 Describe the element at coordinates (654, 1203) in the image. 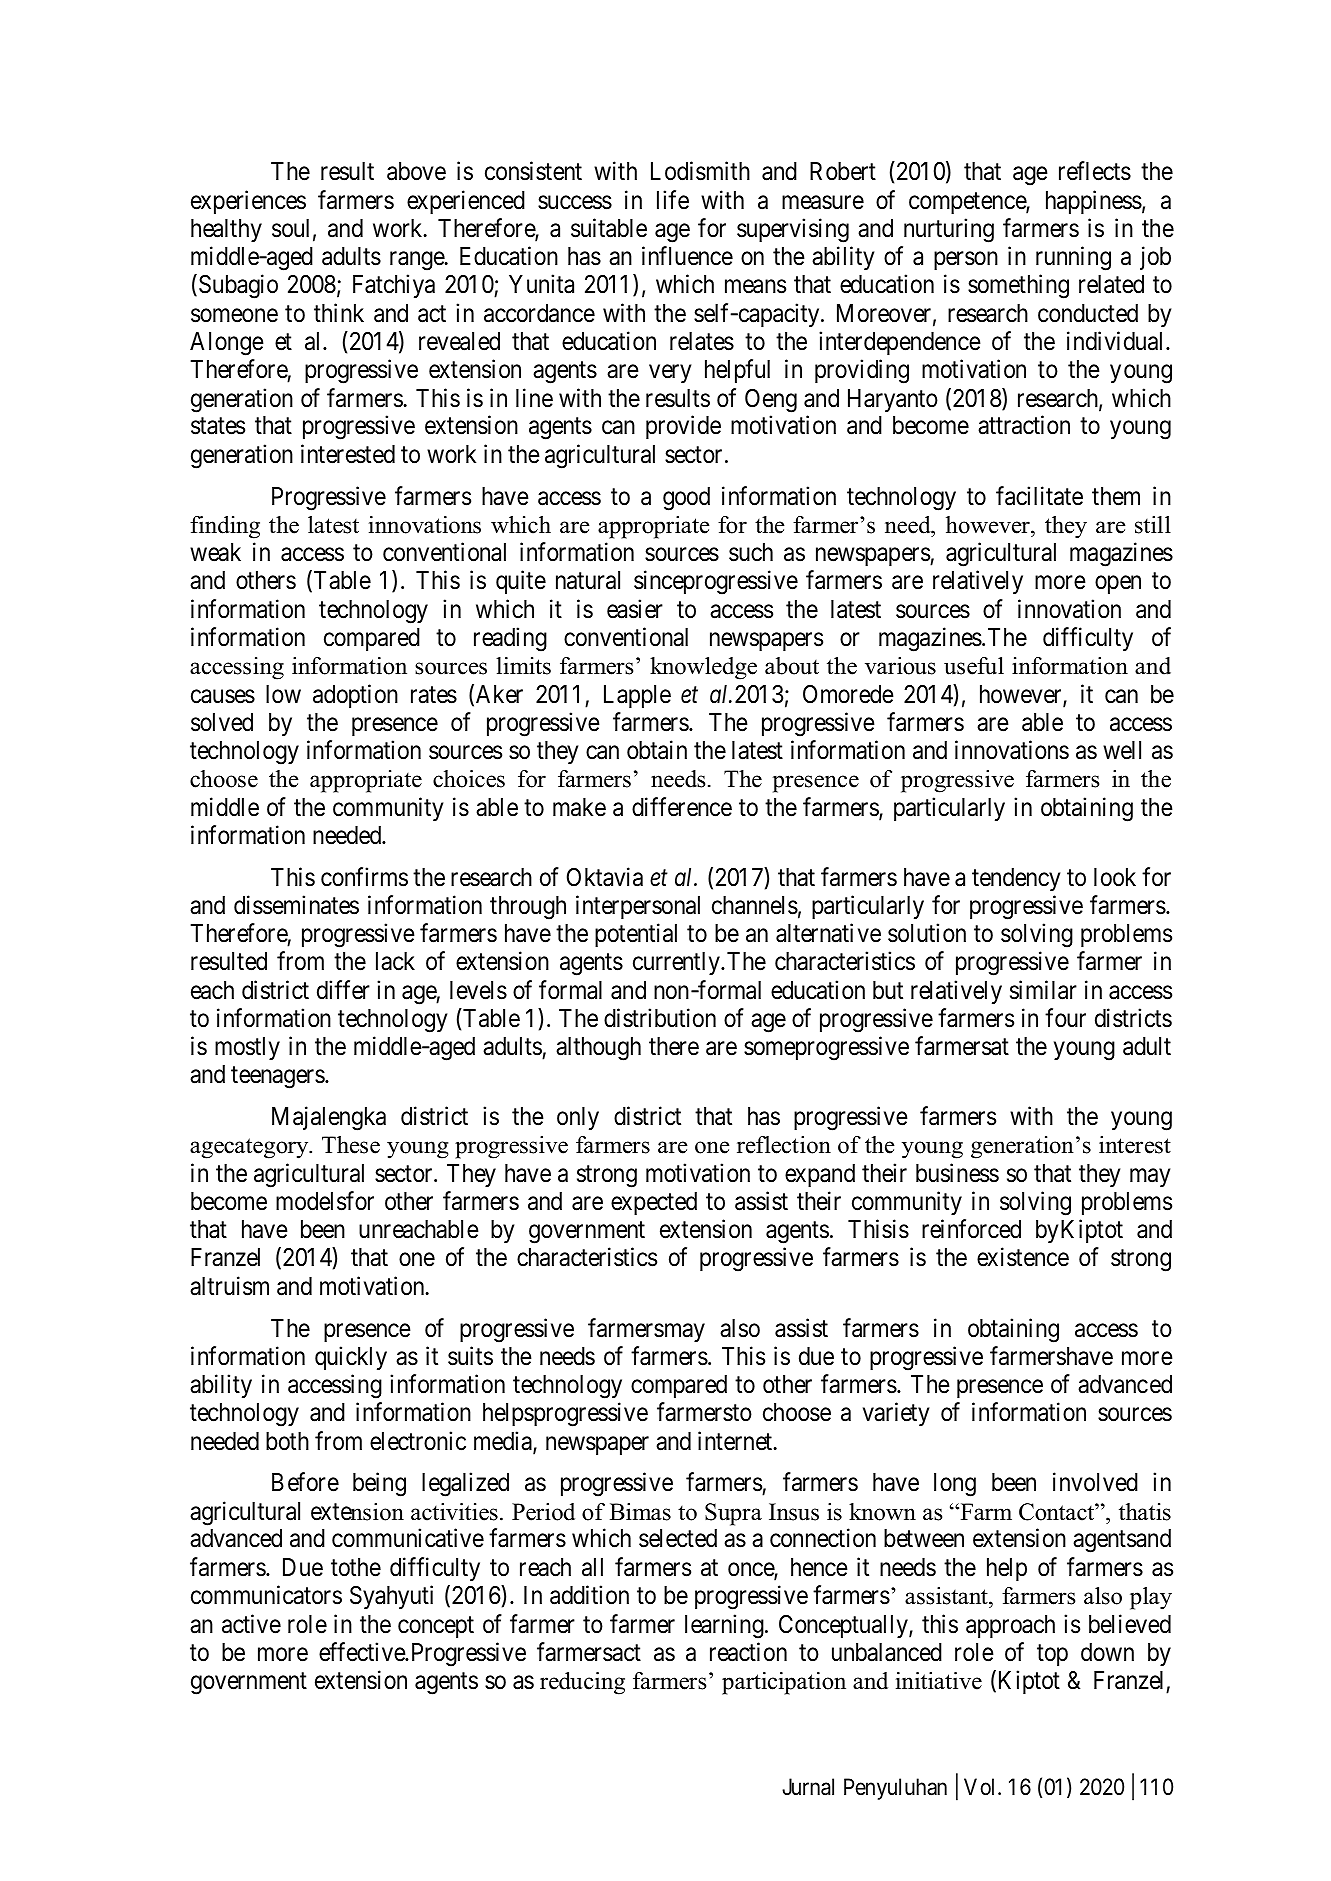

I see `expected` at that location.
